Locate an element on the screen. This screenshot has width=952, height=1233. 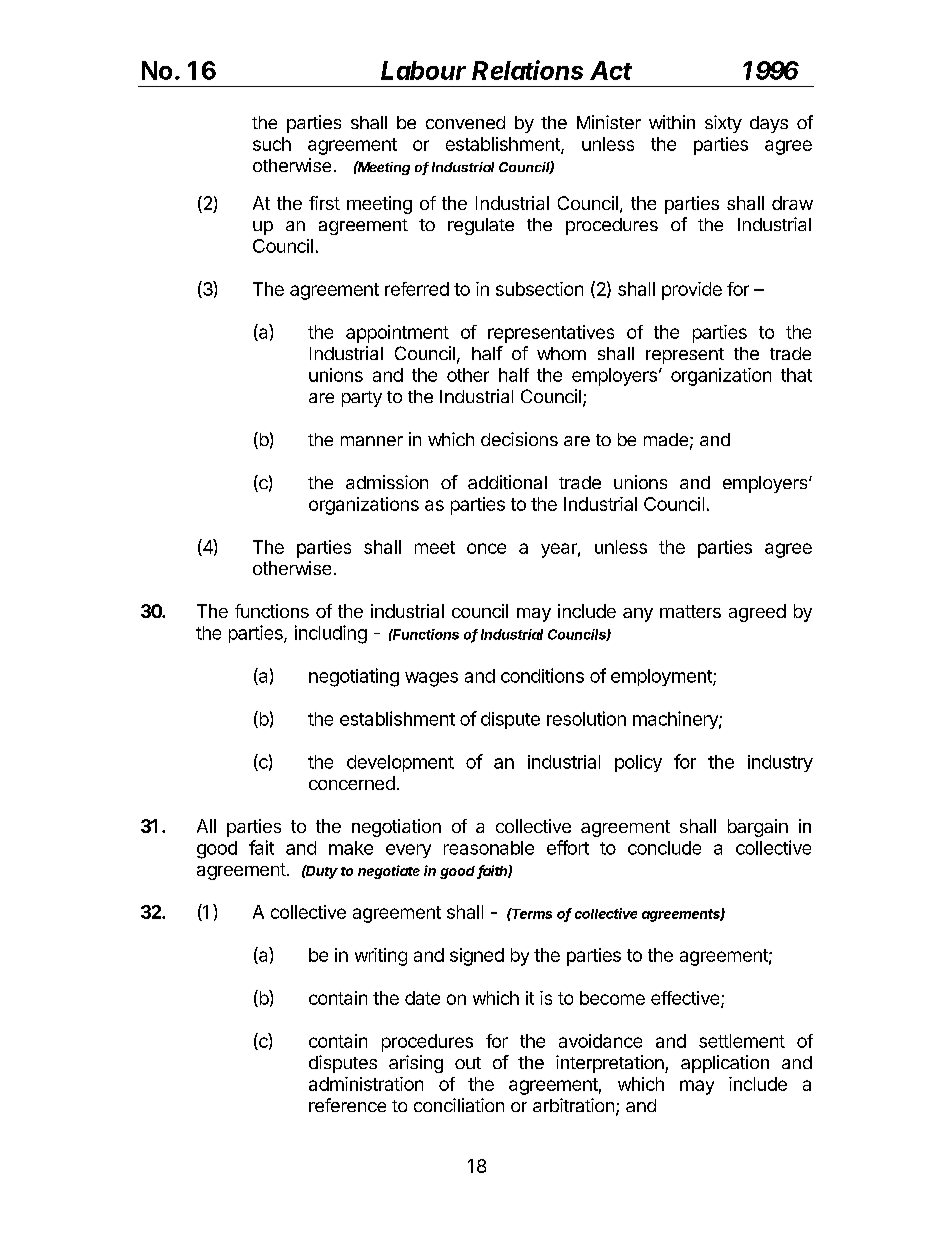
such is located at coordinates (272, 144).
